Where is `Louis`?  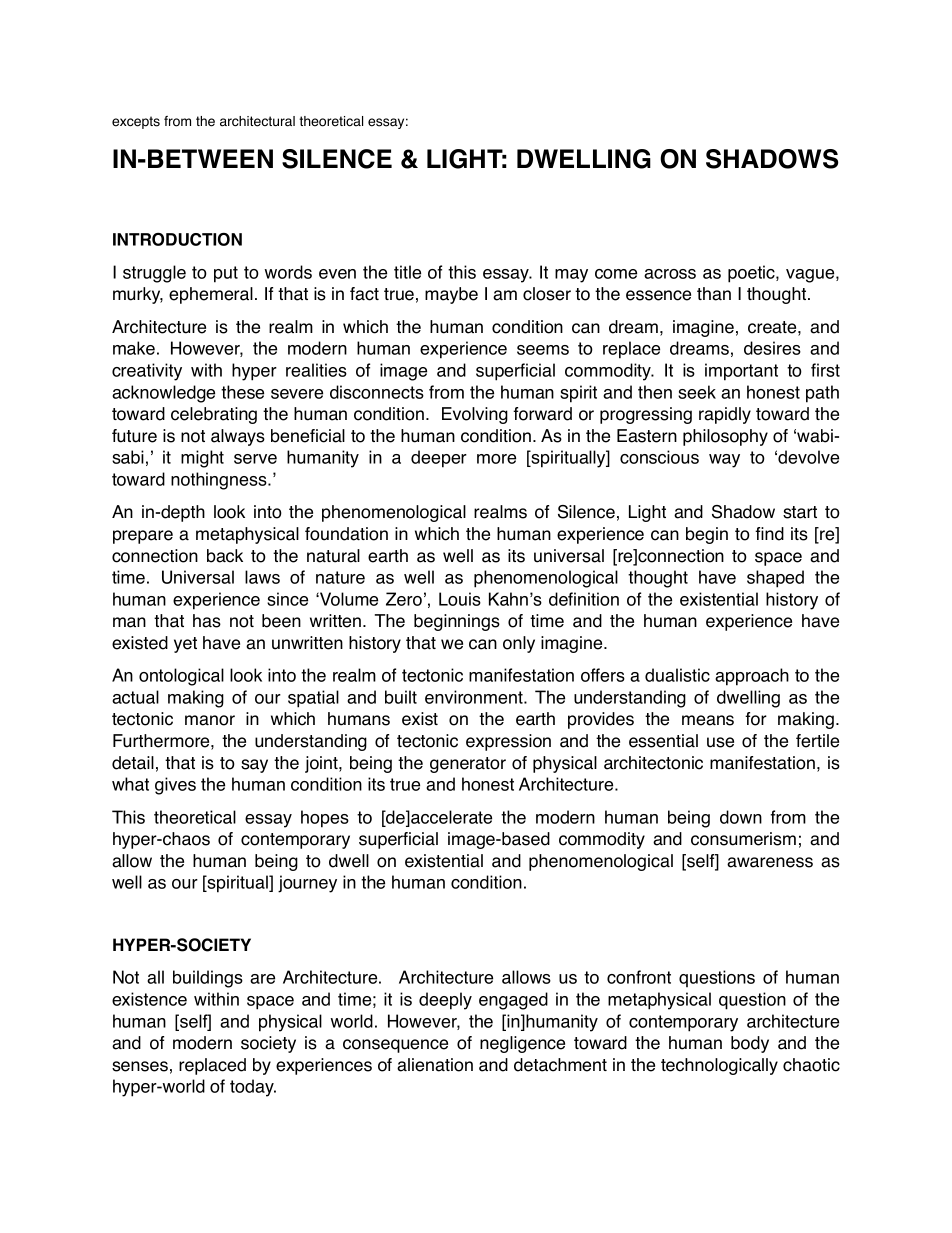 Louis is located at coordinates (460, 599).
